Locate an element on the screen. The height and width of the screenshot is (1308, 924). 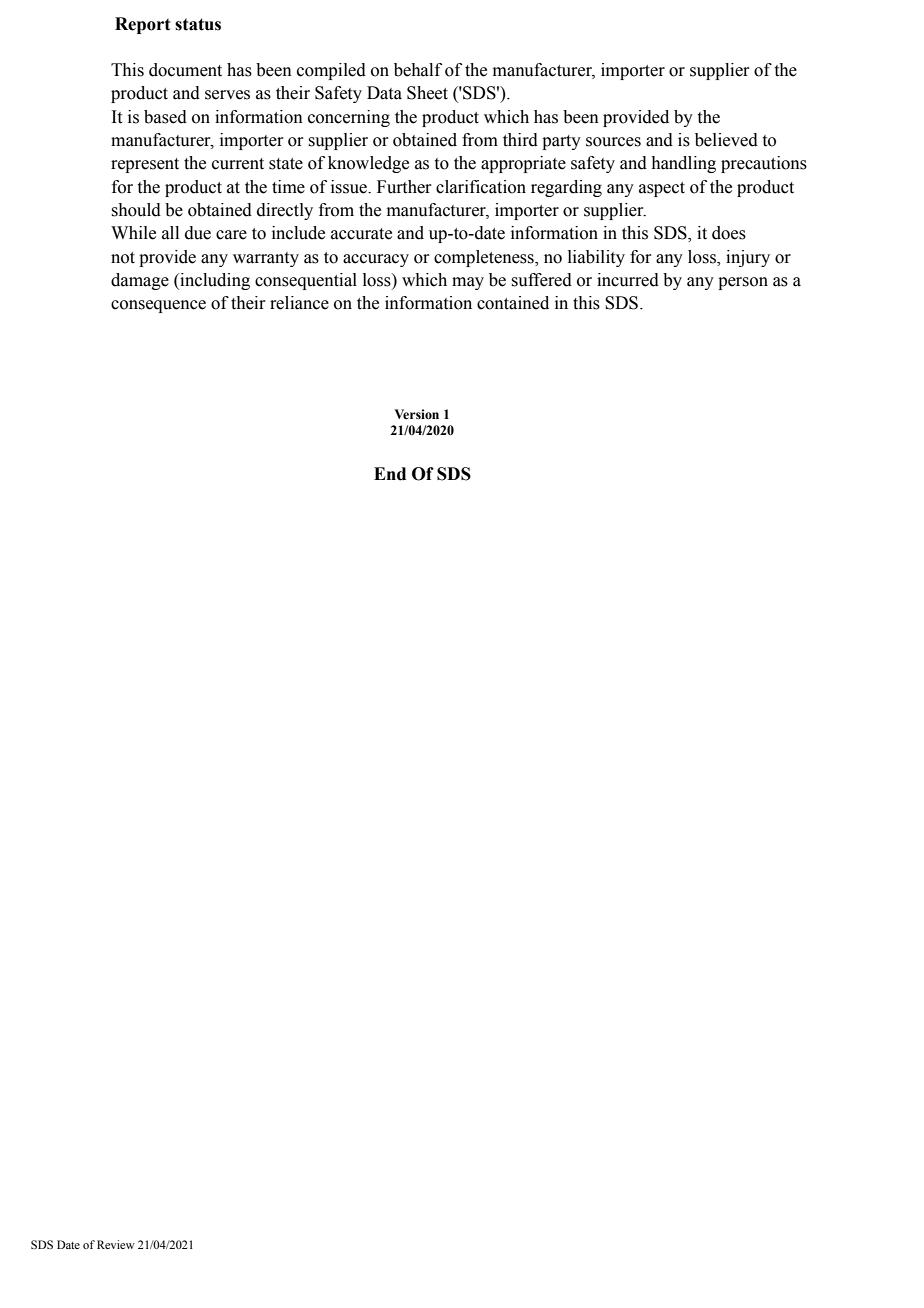
contained is located at coordinates (513, 303).
